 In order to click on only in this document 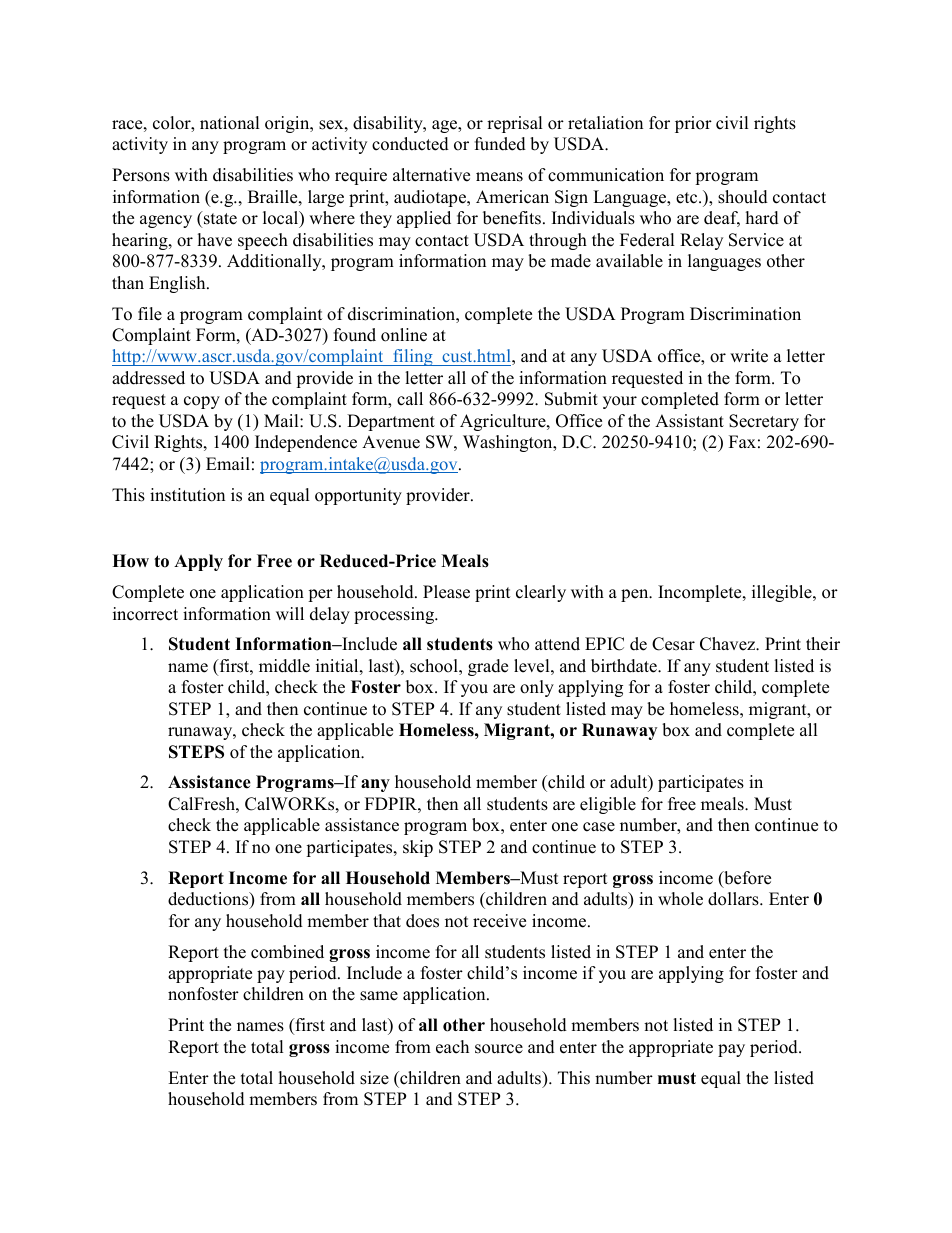, I will do `click(537, 688)`.
